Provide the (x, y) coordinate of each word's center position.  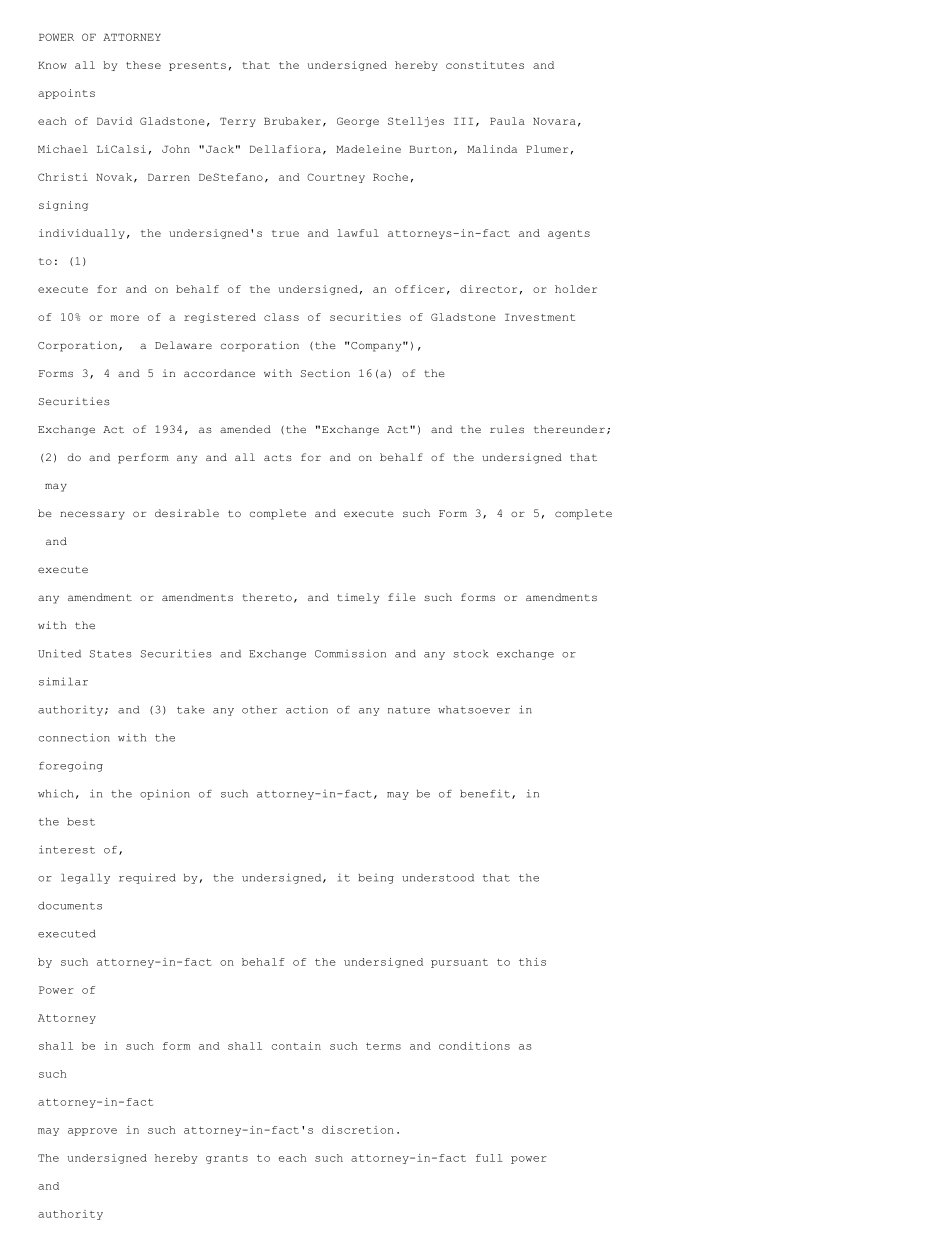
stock (470, 654)
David (114, 121)
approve (92, 1132)
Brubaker (292, 121)
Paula (507, 121)
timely (358, 598)
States (110, 654)
